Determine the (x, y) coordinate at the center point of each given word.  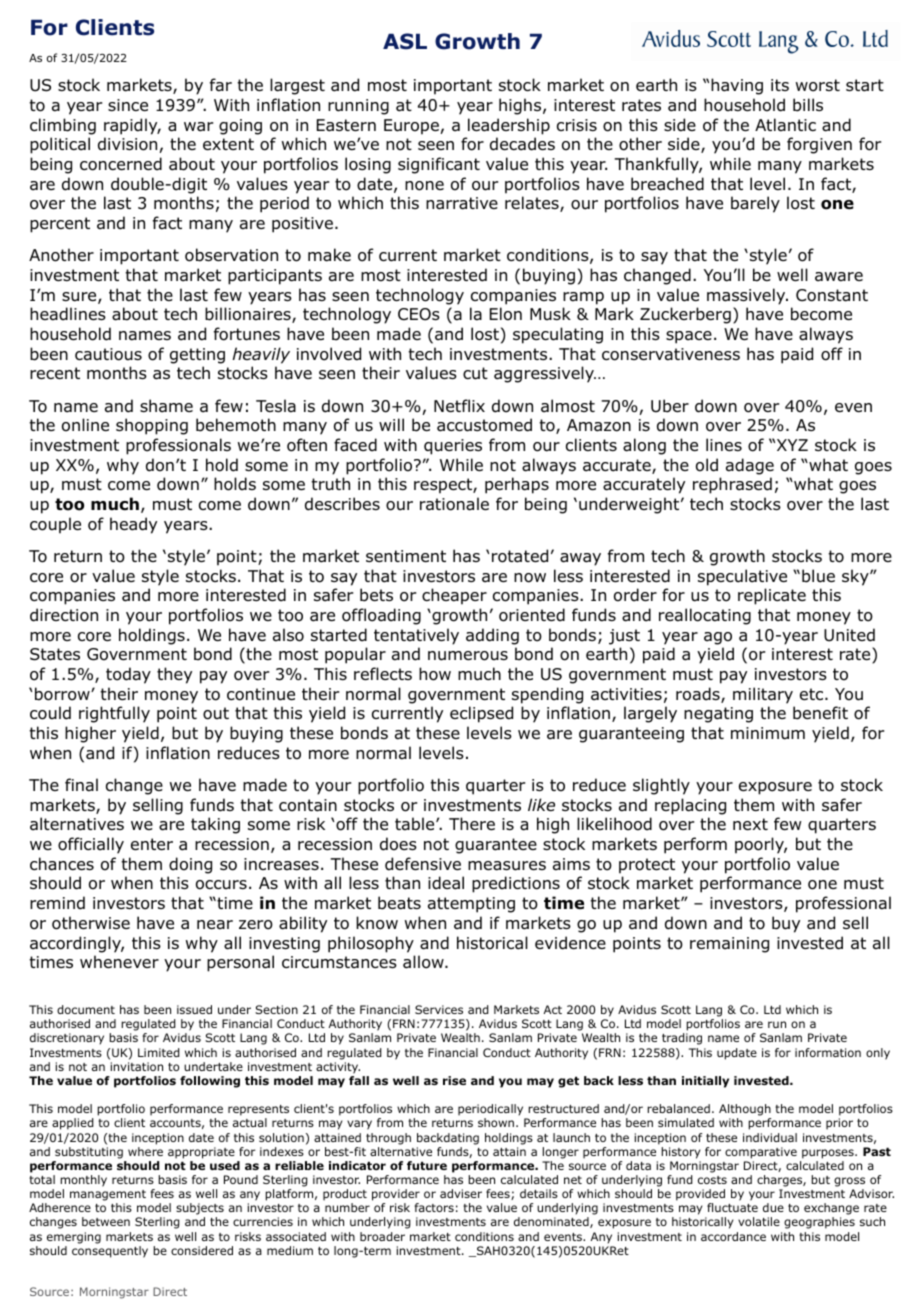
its (780, 85)
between (106, 1221)
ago (718, 638)
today (128, 675)
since (128, 105)
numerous (468, 656)
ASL (405, 41)
